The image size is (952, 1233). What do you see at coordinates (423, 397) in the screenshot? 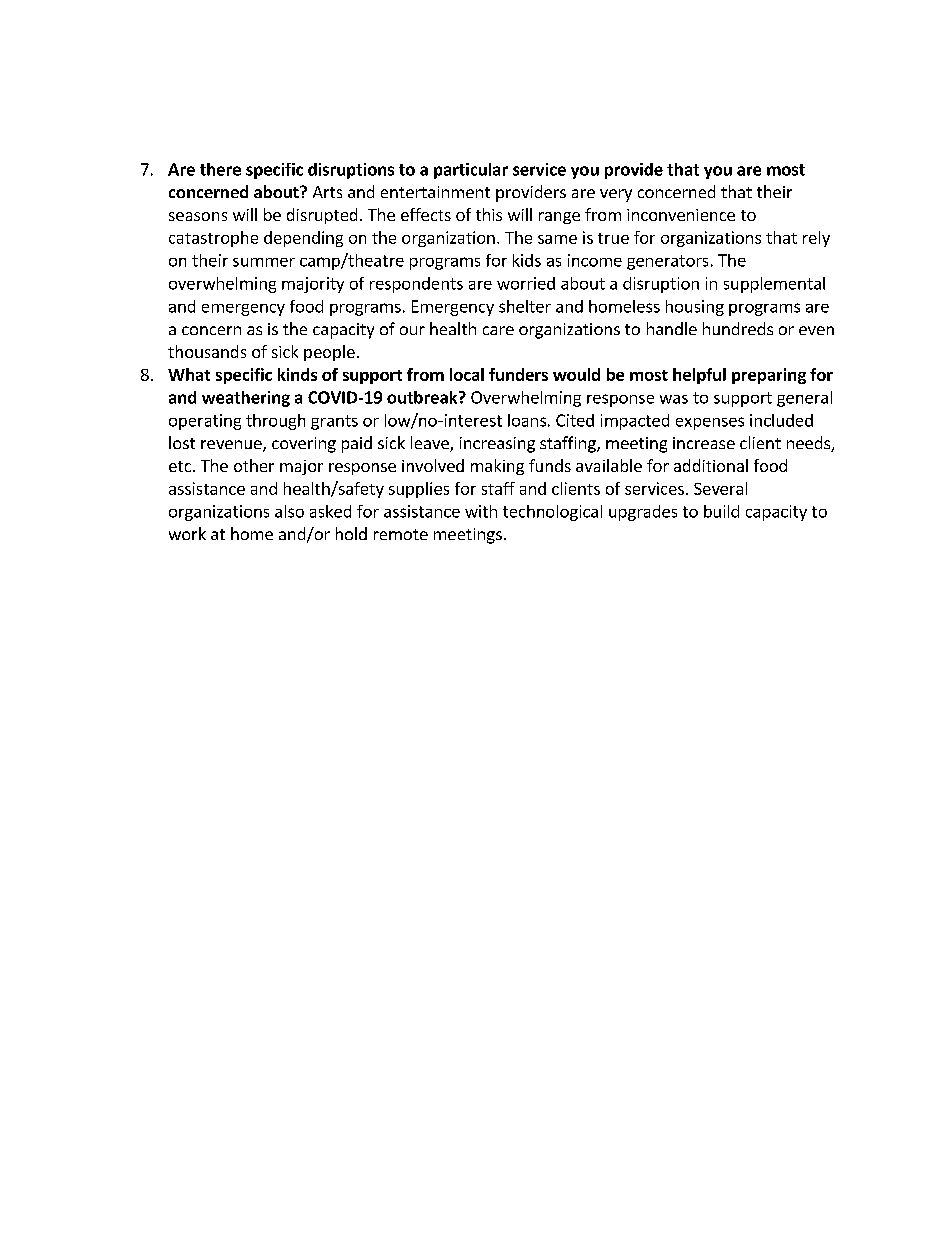
I see `outbreak` at bounding box center [423, 397].
